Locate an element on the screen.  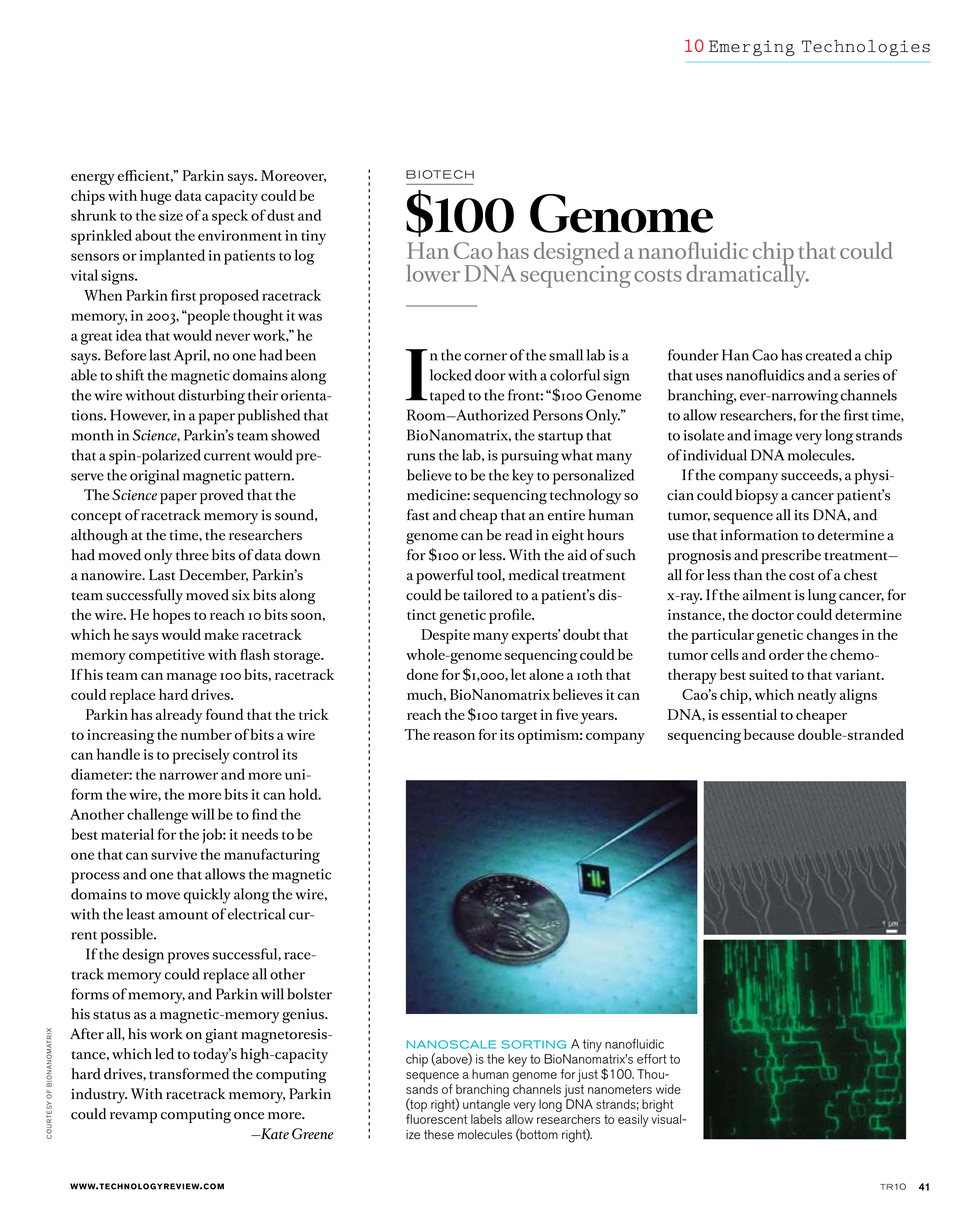
untangle is located at coordinates (486, 1107).
